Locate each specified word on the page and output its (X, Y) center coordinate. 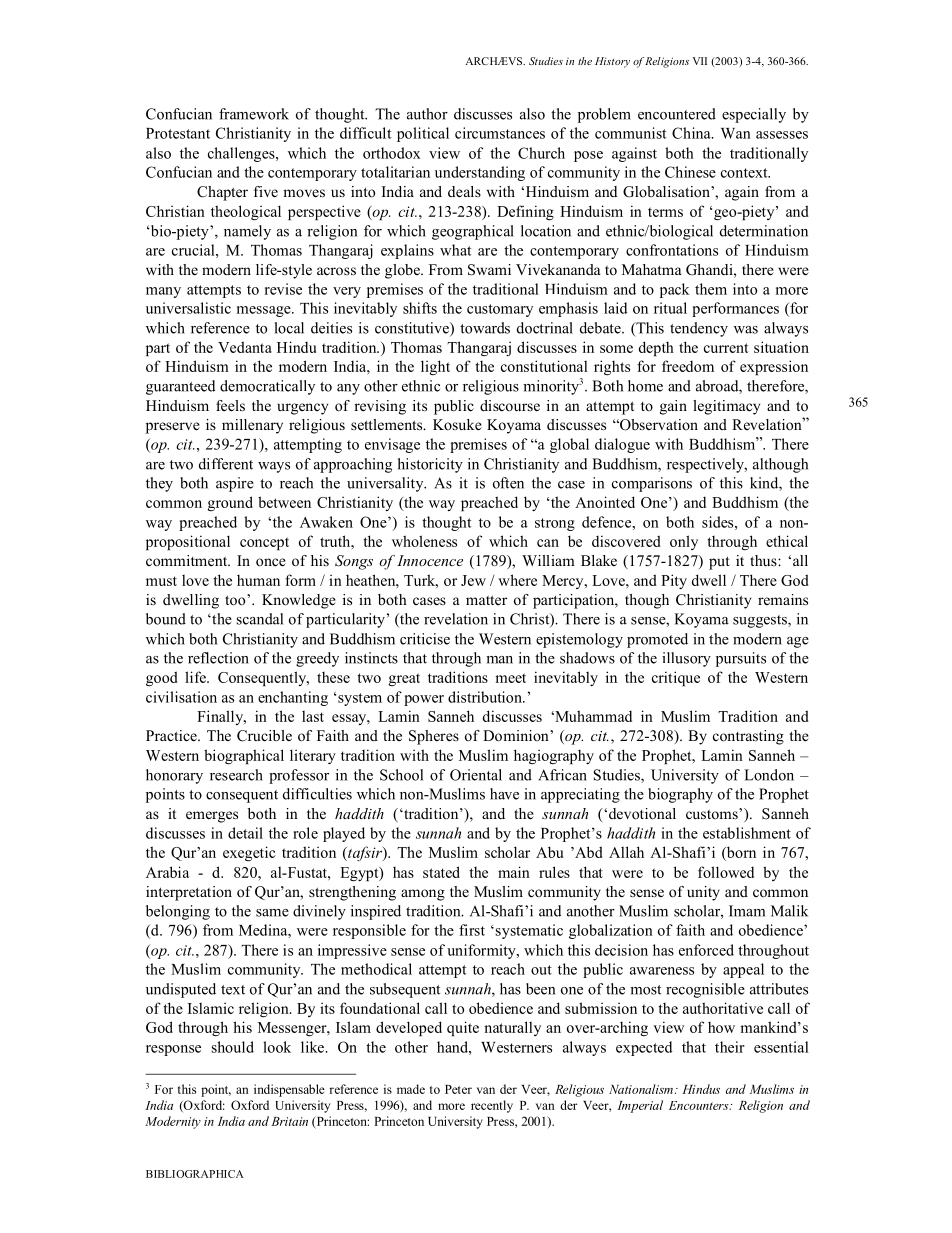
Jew (473, 580)
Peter (458, 1089)
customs (713, 814)
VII (700, 61)
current (726, 348)
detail (245, 833)
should (233, 1047)
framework (254, 114)
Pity (674, 581)
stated (441, 872)
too (236, 600)
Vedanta (245, 347)
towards (485, 328)
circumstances (500, 133)
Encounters (700, 1105)
